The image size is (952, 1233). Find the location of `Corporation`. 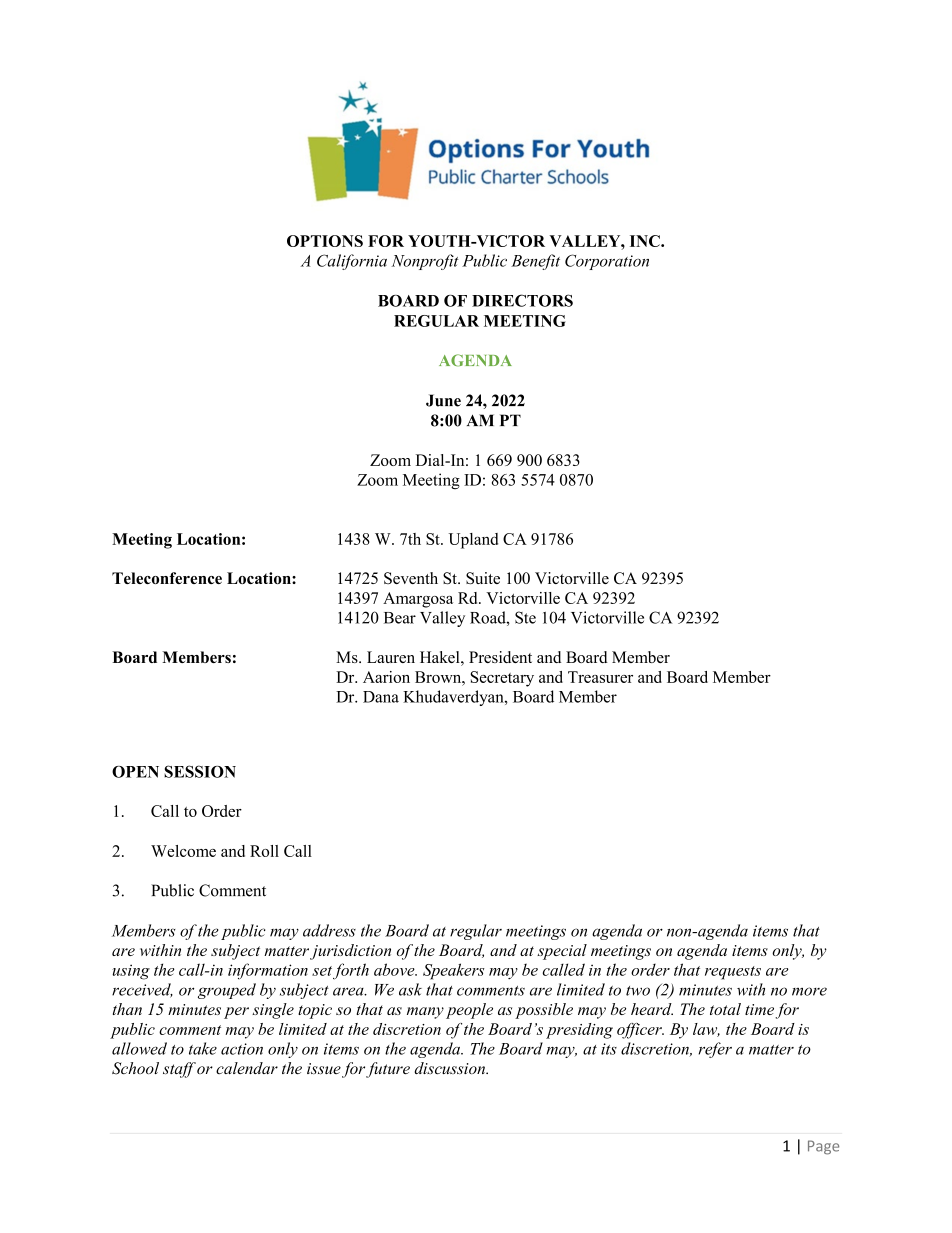

Corporation is located at coordinates (607, 262).
